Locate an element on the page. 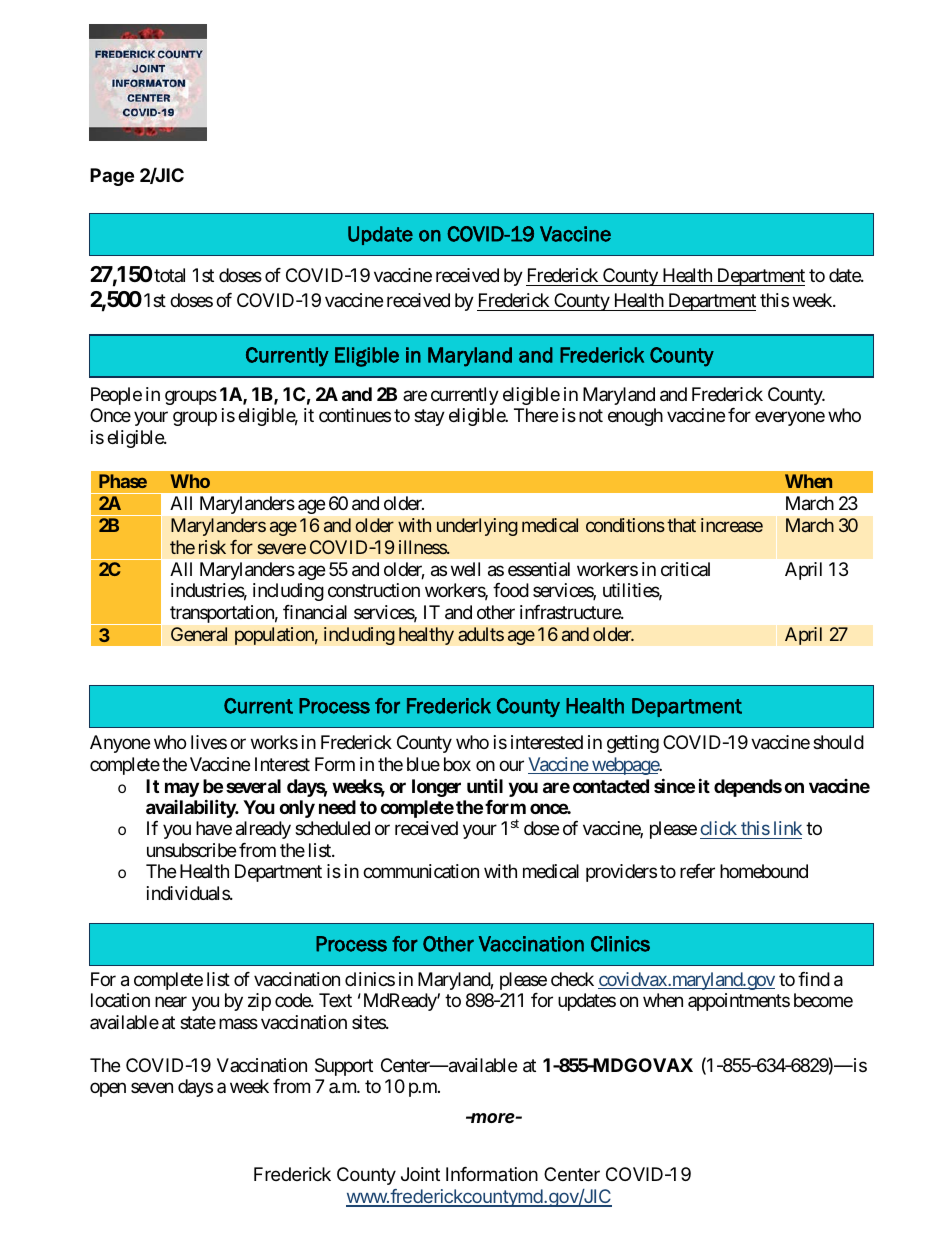  total is located at coordinates (169, 275).
